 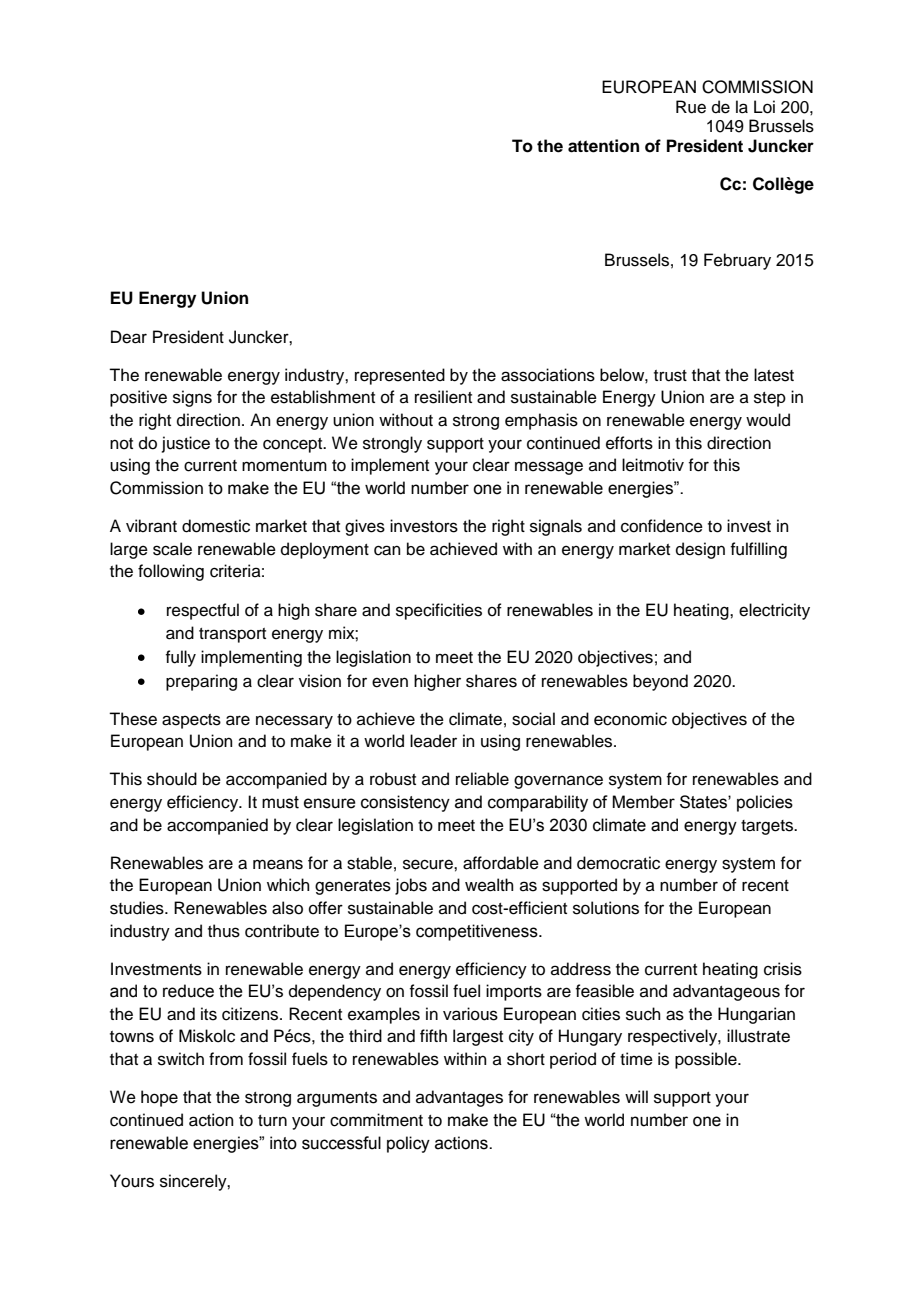 What do you see at coordinates (159, 1098) in the screenshot?
I see `hope` at bounding box center [159, 1098].
